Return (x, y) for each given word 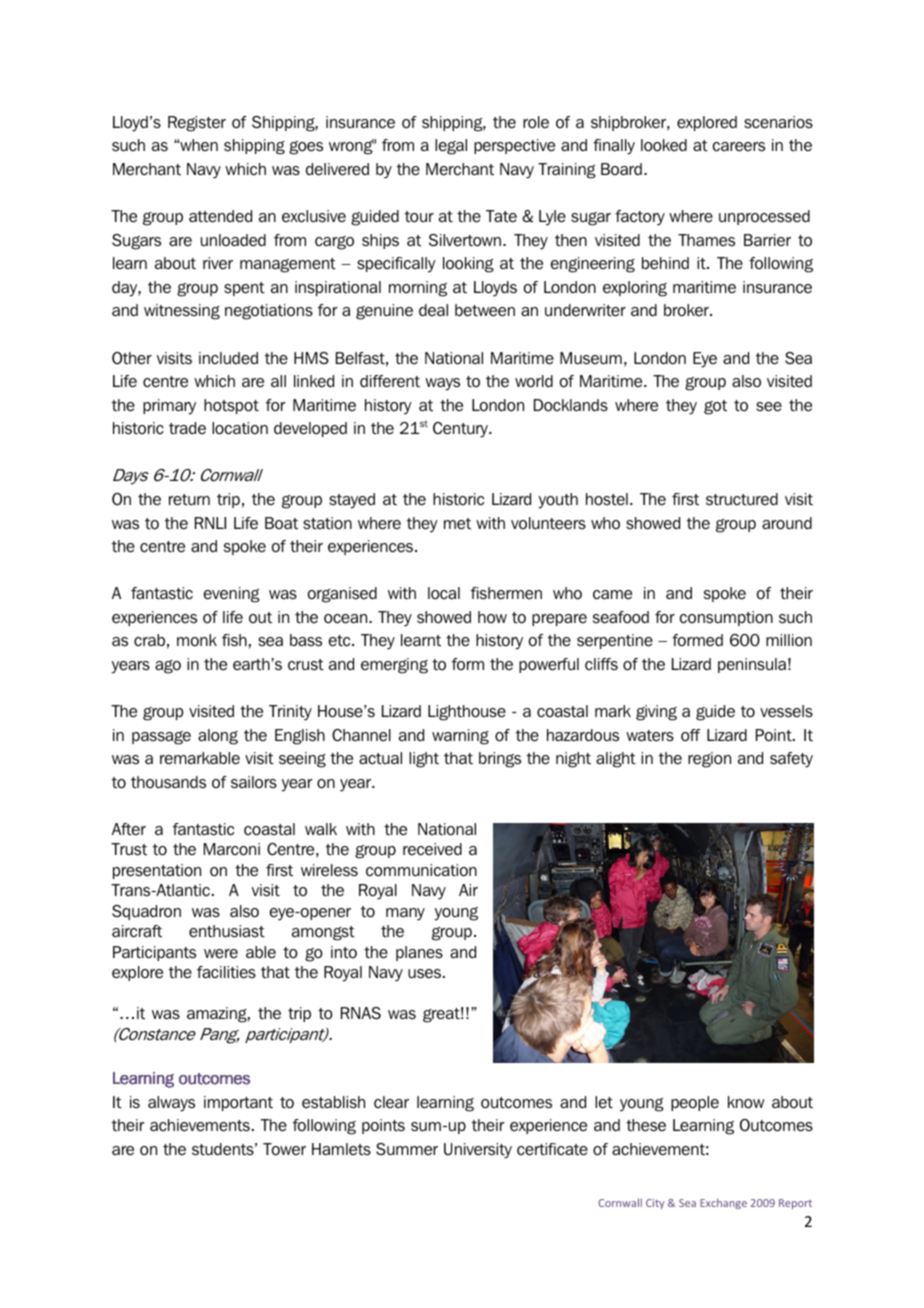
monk (197, 640)
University (478, 1151)
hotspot (231, 406)
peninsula (752, 665)
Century (461, 430)
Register (197, 124)
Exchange (723, 1203)
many (405, 914)
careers (739, 147)
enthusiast (227, 931)
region (709, 760)
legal (451, 147)
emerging (394, 666)
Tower (284, 1149)
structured (742, 499)
